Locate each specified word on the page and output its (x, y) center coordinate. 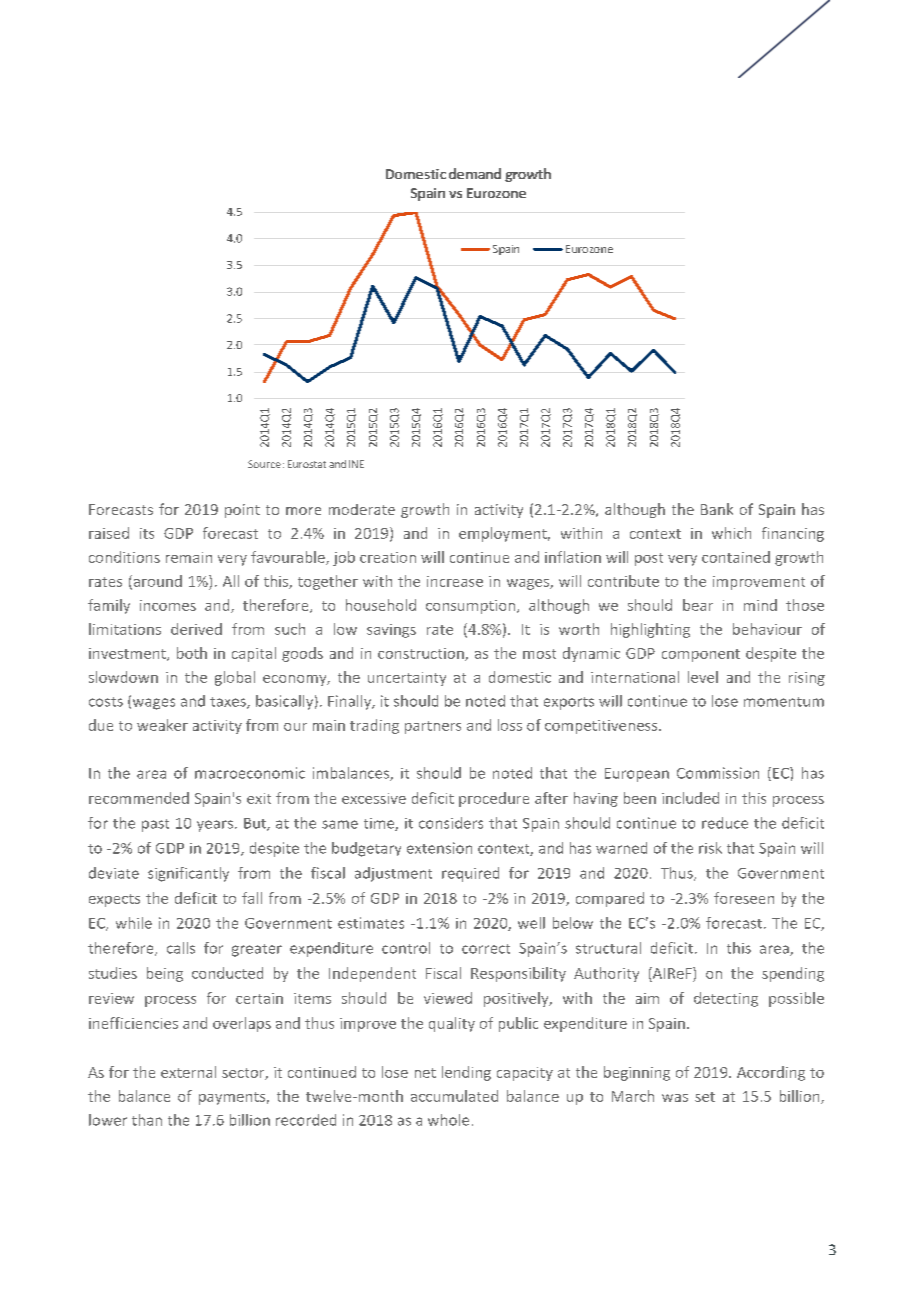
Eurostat (307, 464)
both (192, 653)
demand (475, 173)
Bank (717, 509)
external (188, 1072)
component (701, 655)
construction (422, 654)
